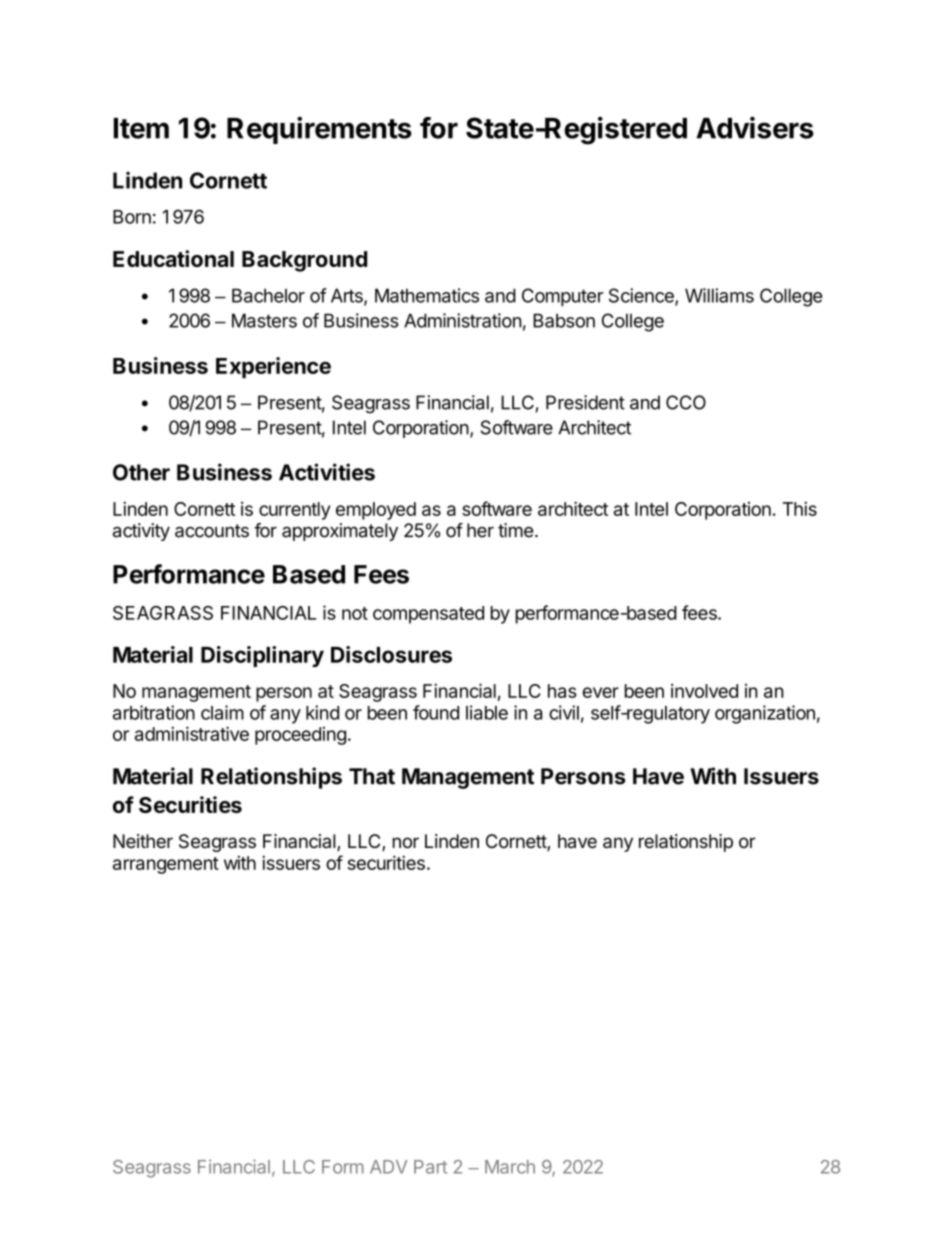 This image has height=1233, width=952. I want to click on nor, so click(406, 843).
